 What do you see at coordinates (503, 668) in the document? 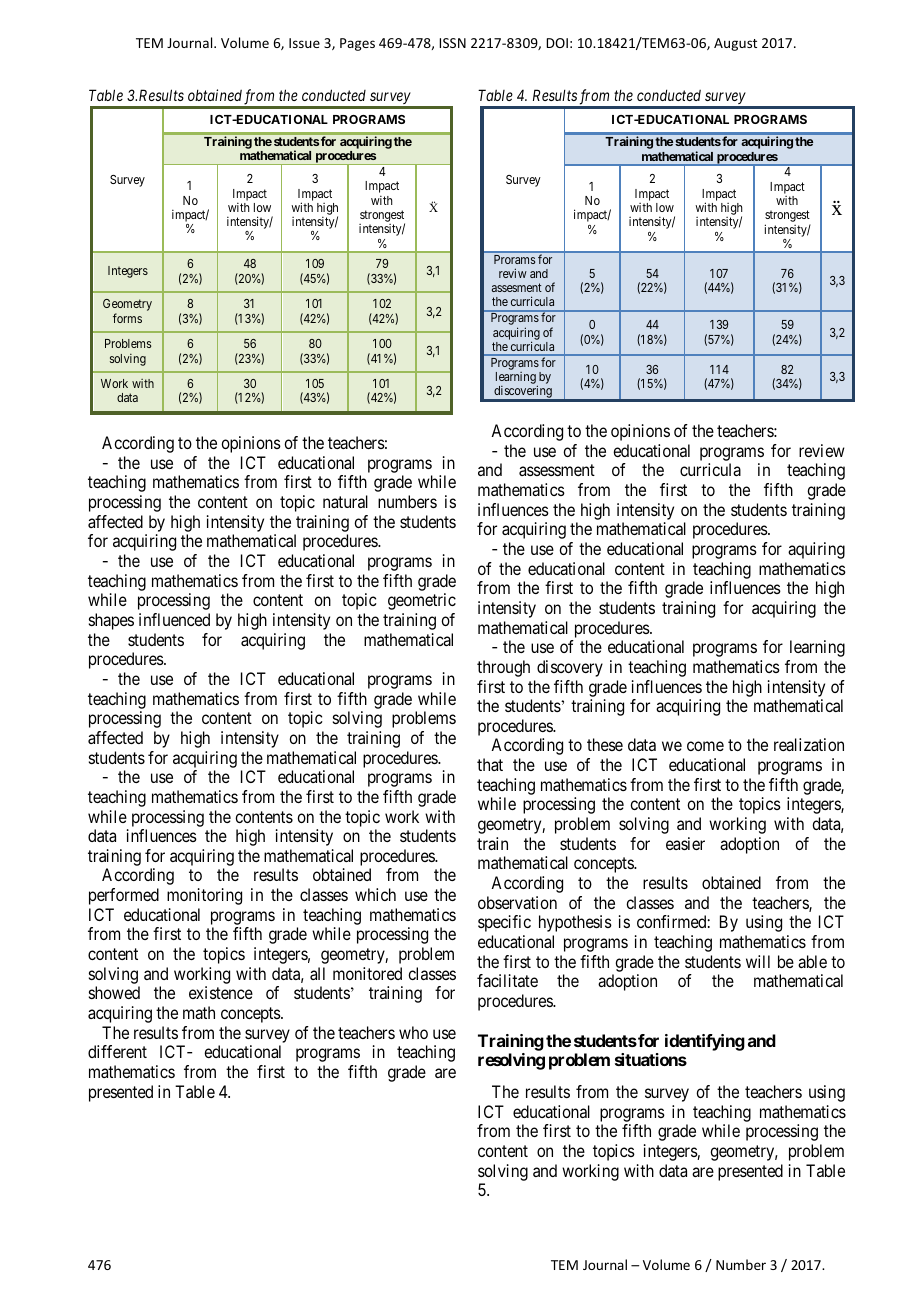
I see `through` at bounding box center [503, 668].
